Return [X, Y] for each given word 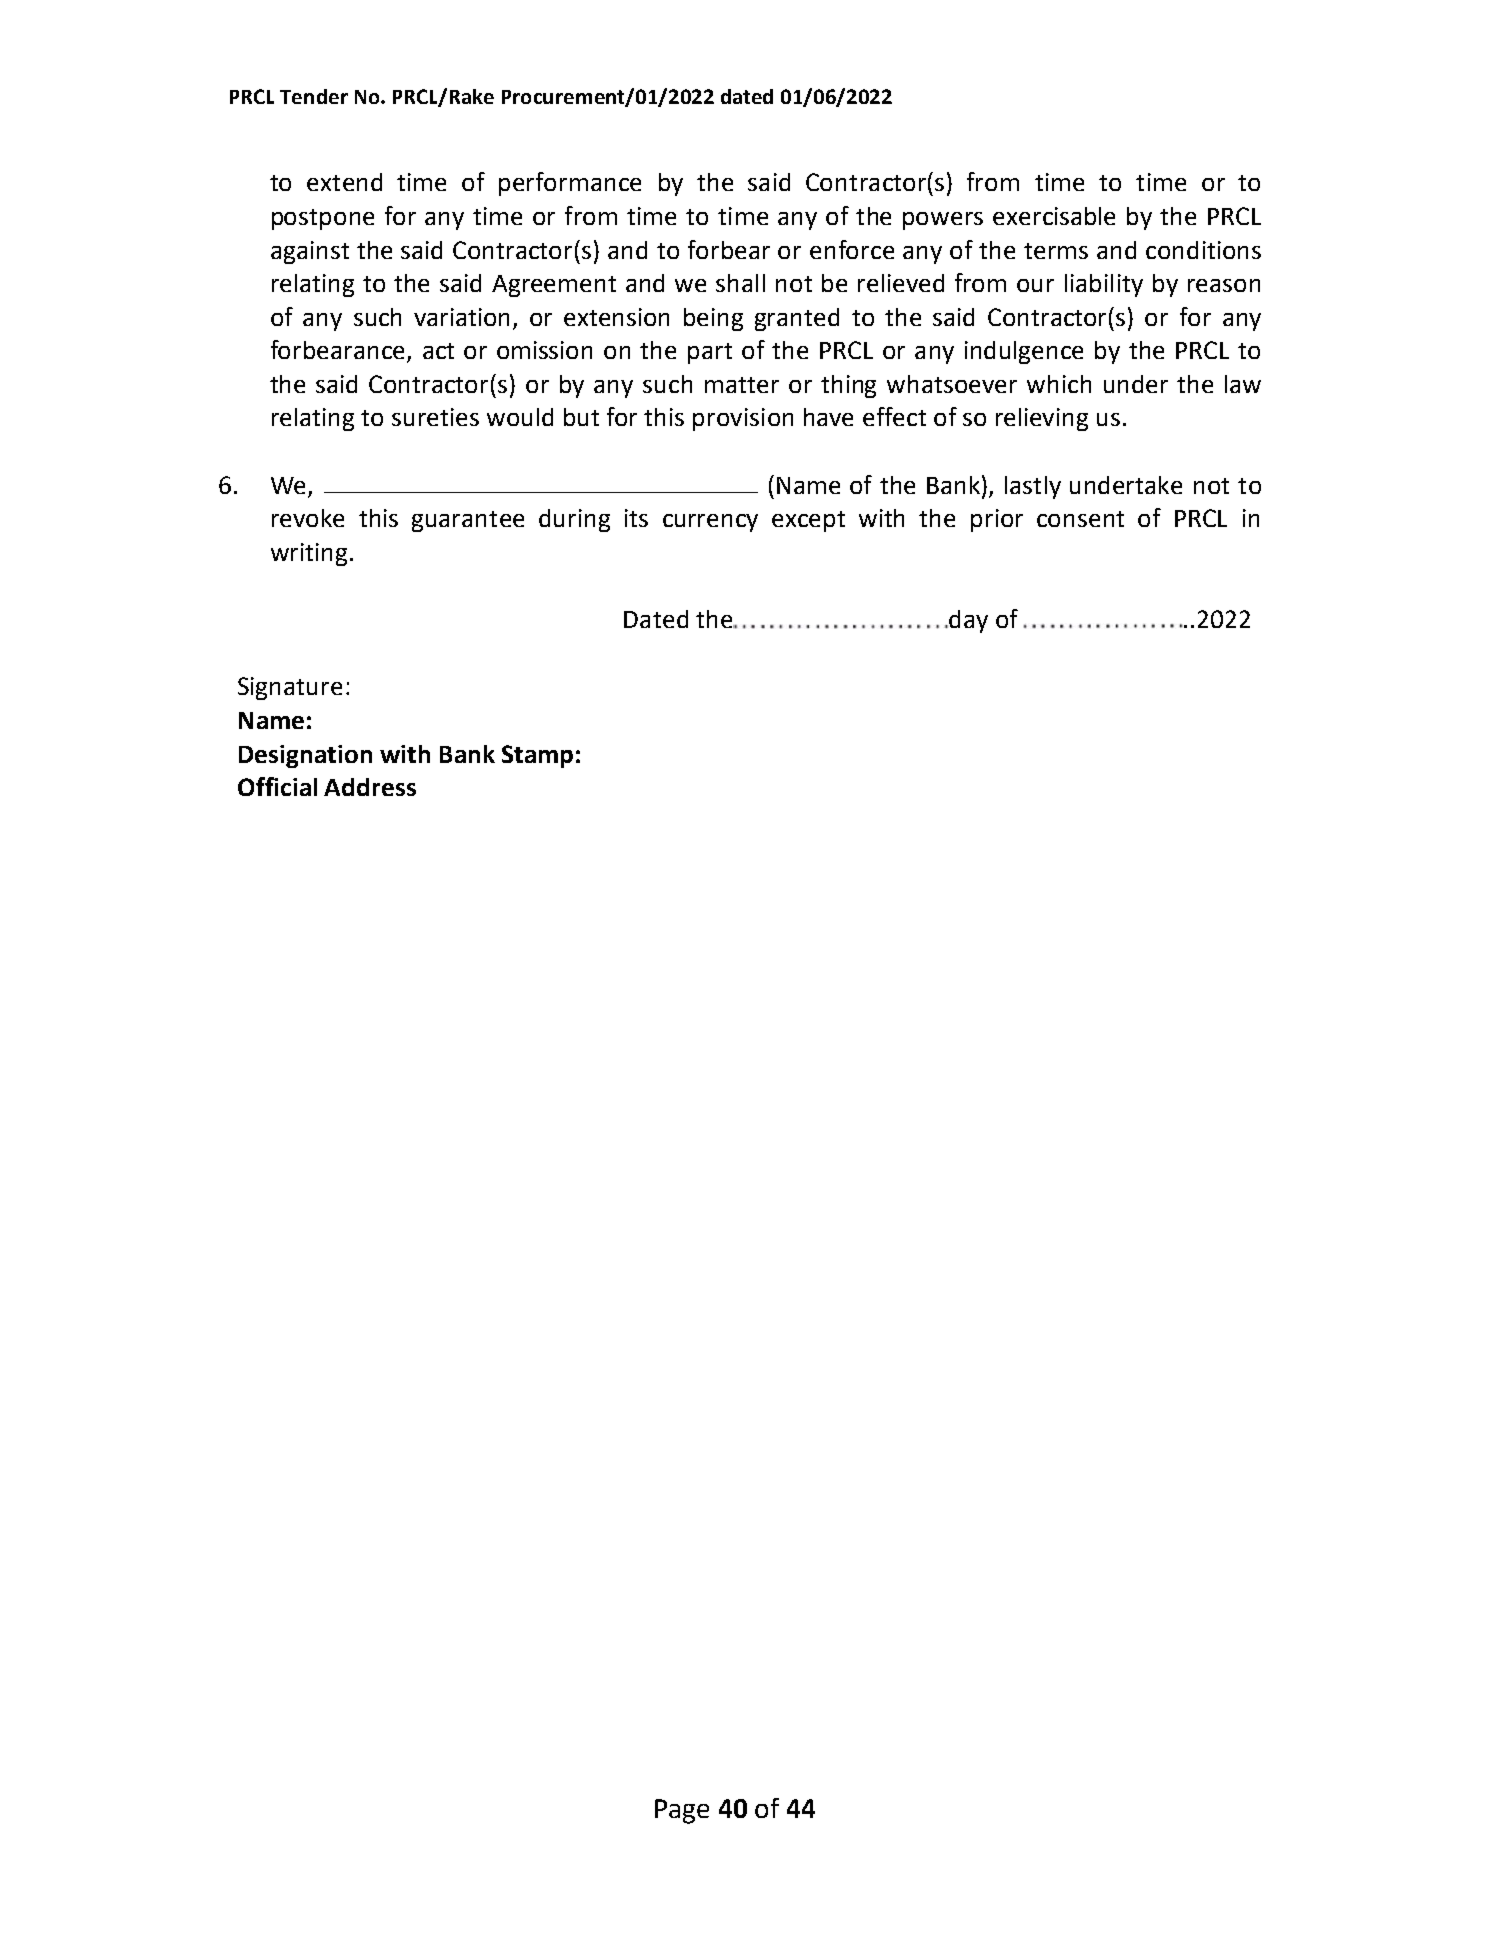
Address [370, 787]
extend [344, 182]
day [967, 621]
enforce [852, 249]
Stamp [537, 756]
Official [277, 786]
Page [682, 1811]
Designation [305, 756]
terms [1056, 251]
